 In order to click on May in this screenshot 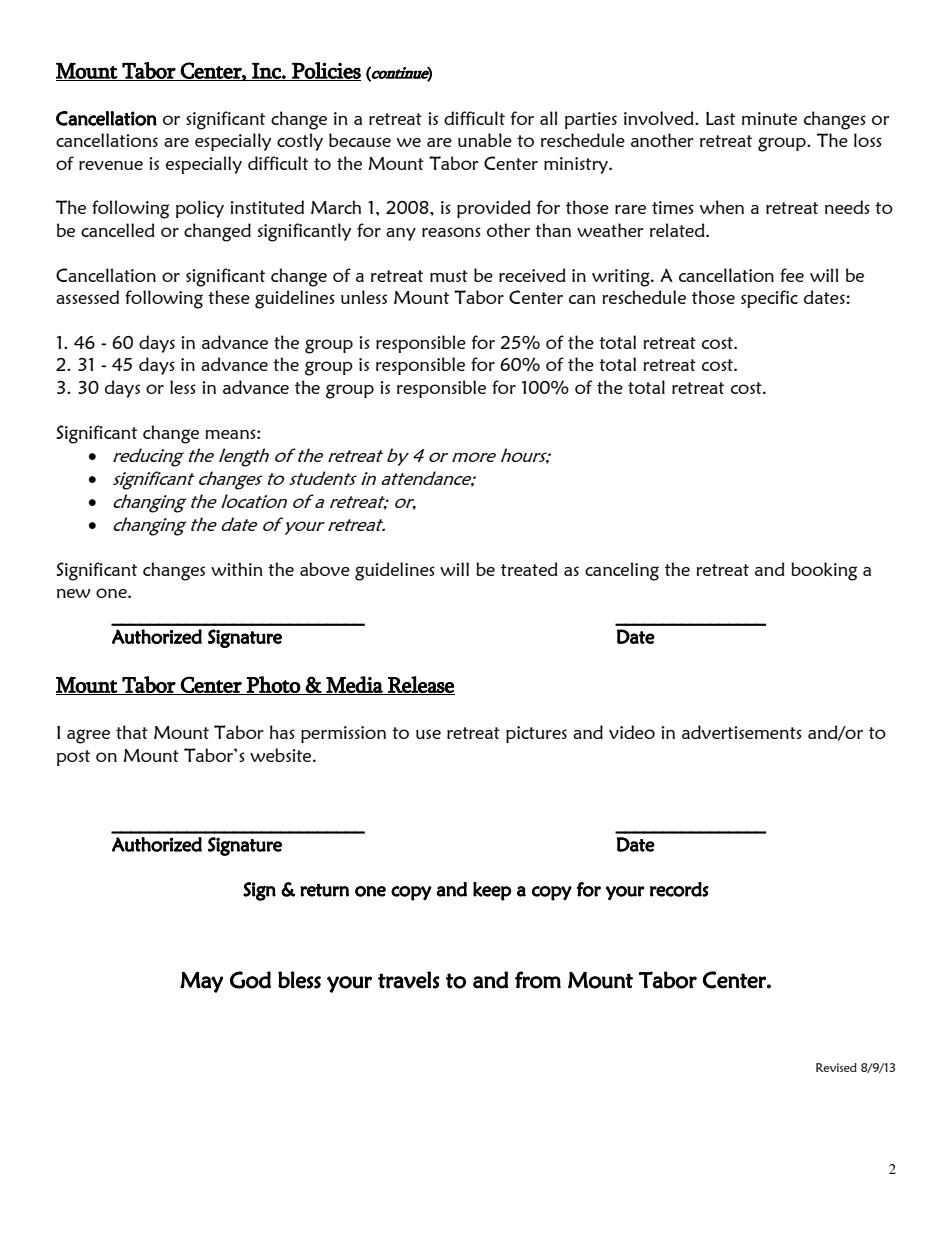, I will do `click(201, 982)`.
